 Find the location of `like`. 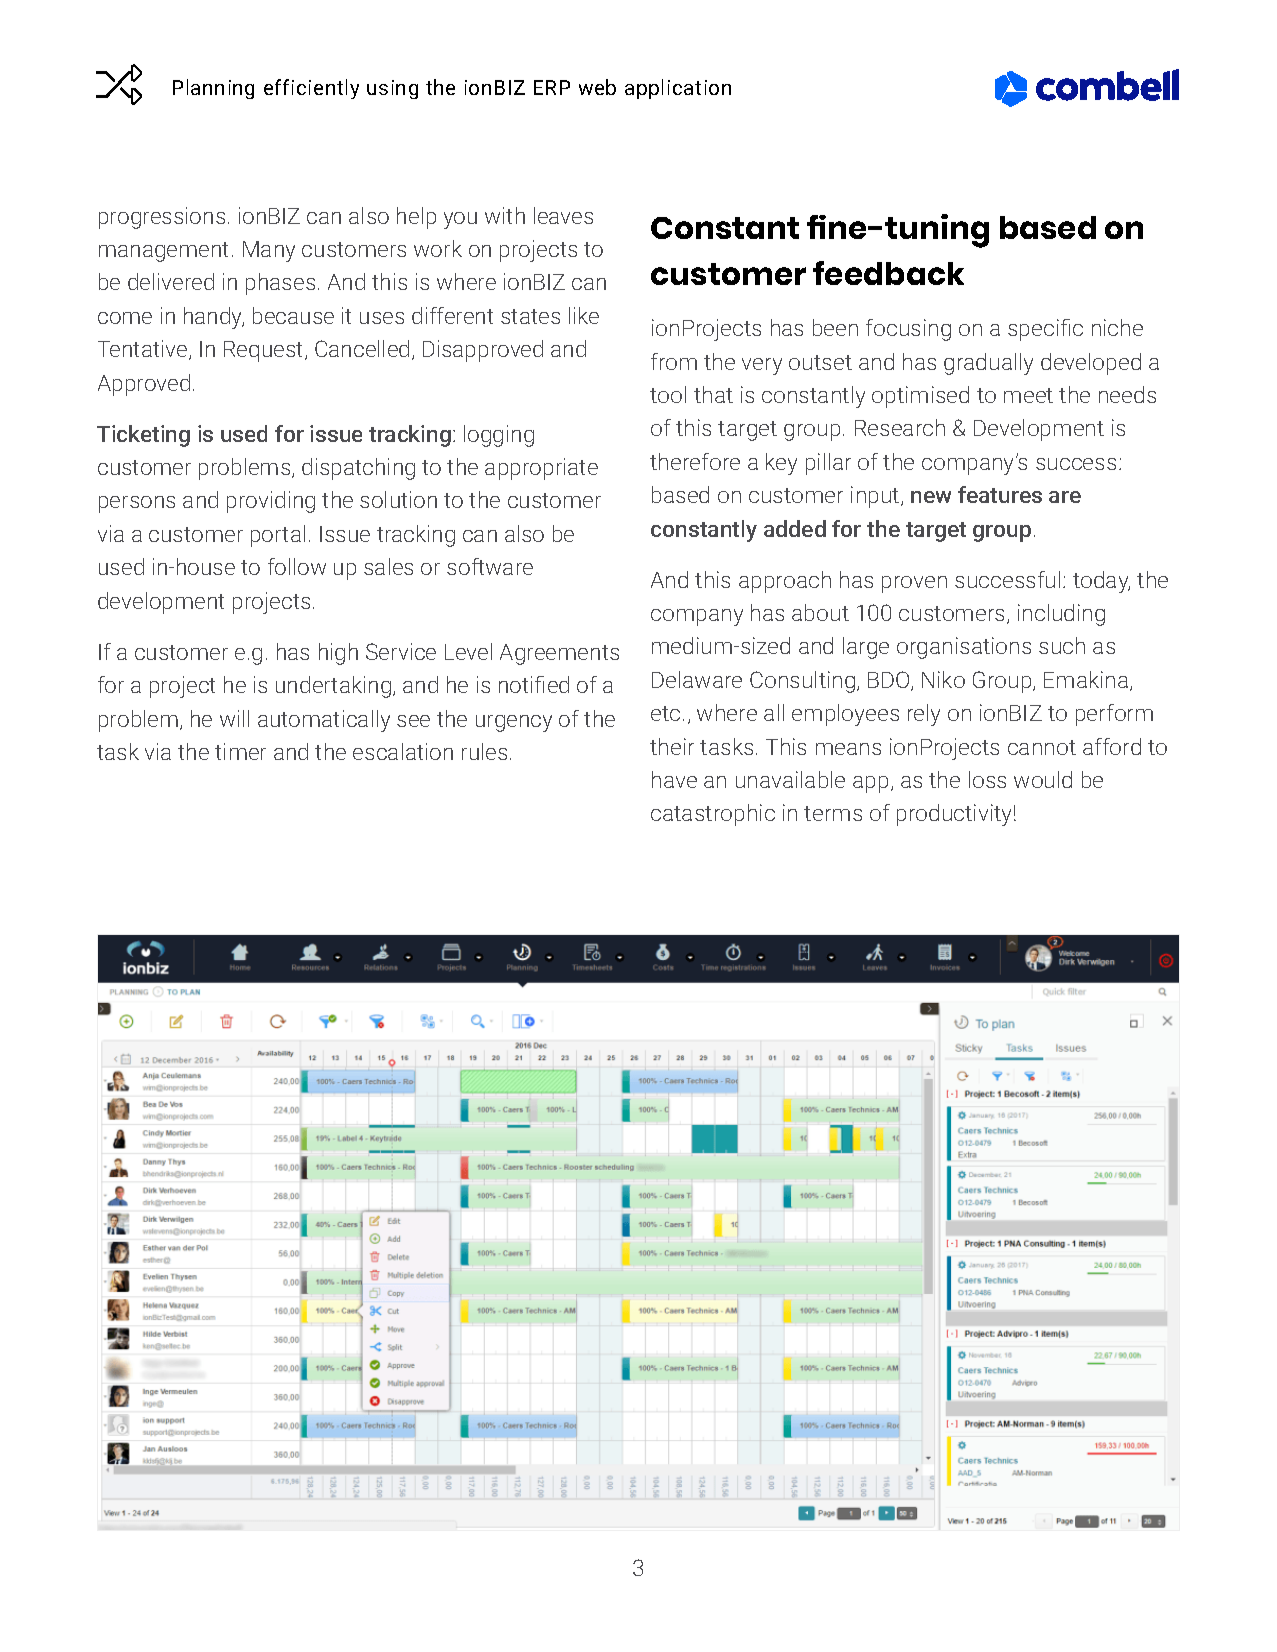

like is located at coordinates (584, 315).
